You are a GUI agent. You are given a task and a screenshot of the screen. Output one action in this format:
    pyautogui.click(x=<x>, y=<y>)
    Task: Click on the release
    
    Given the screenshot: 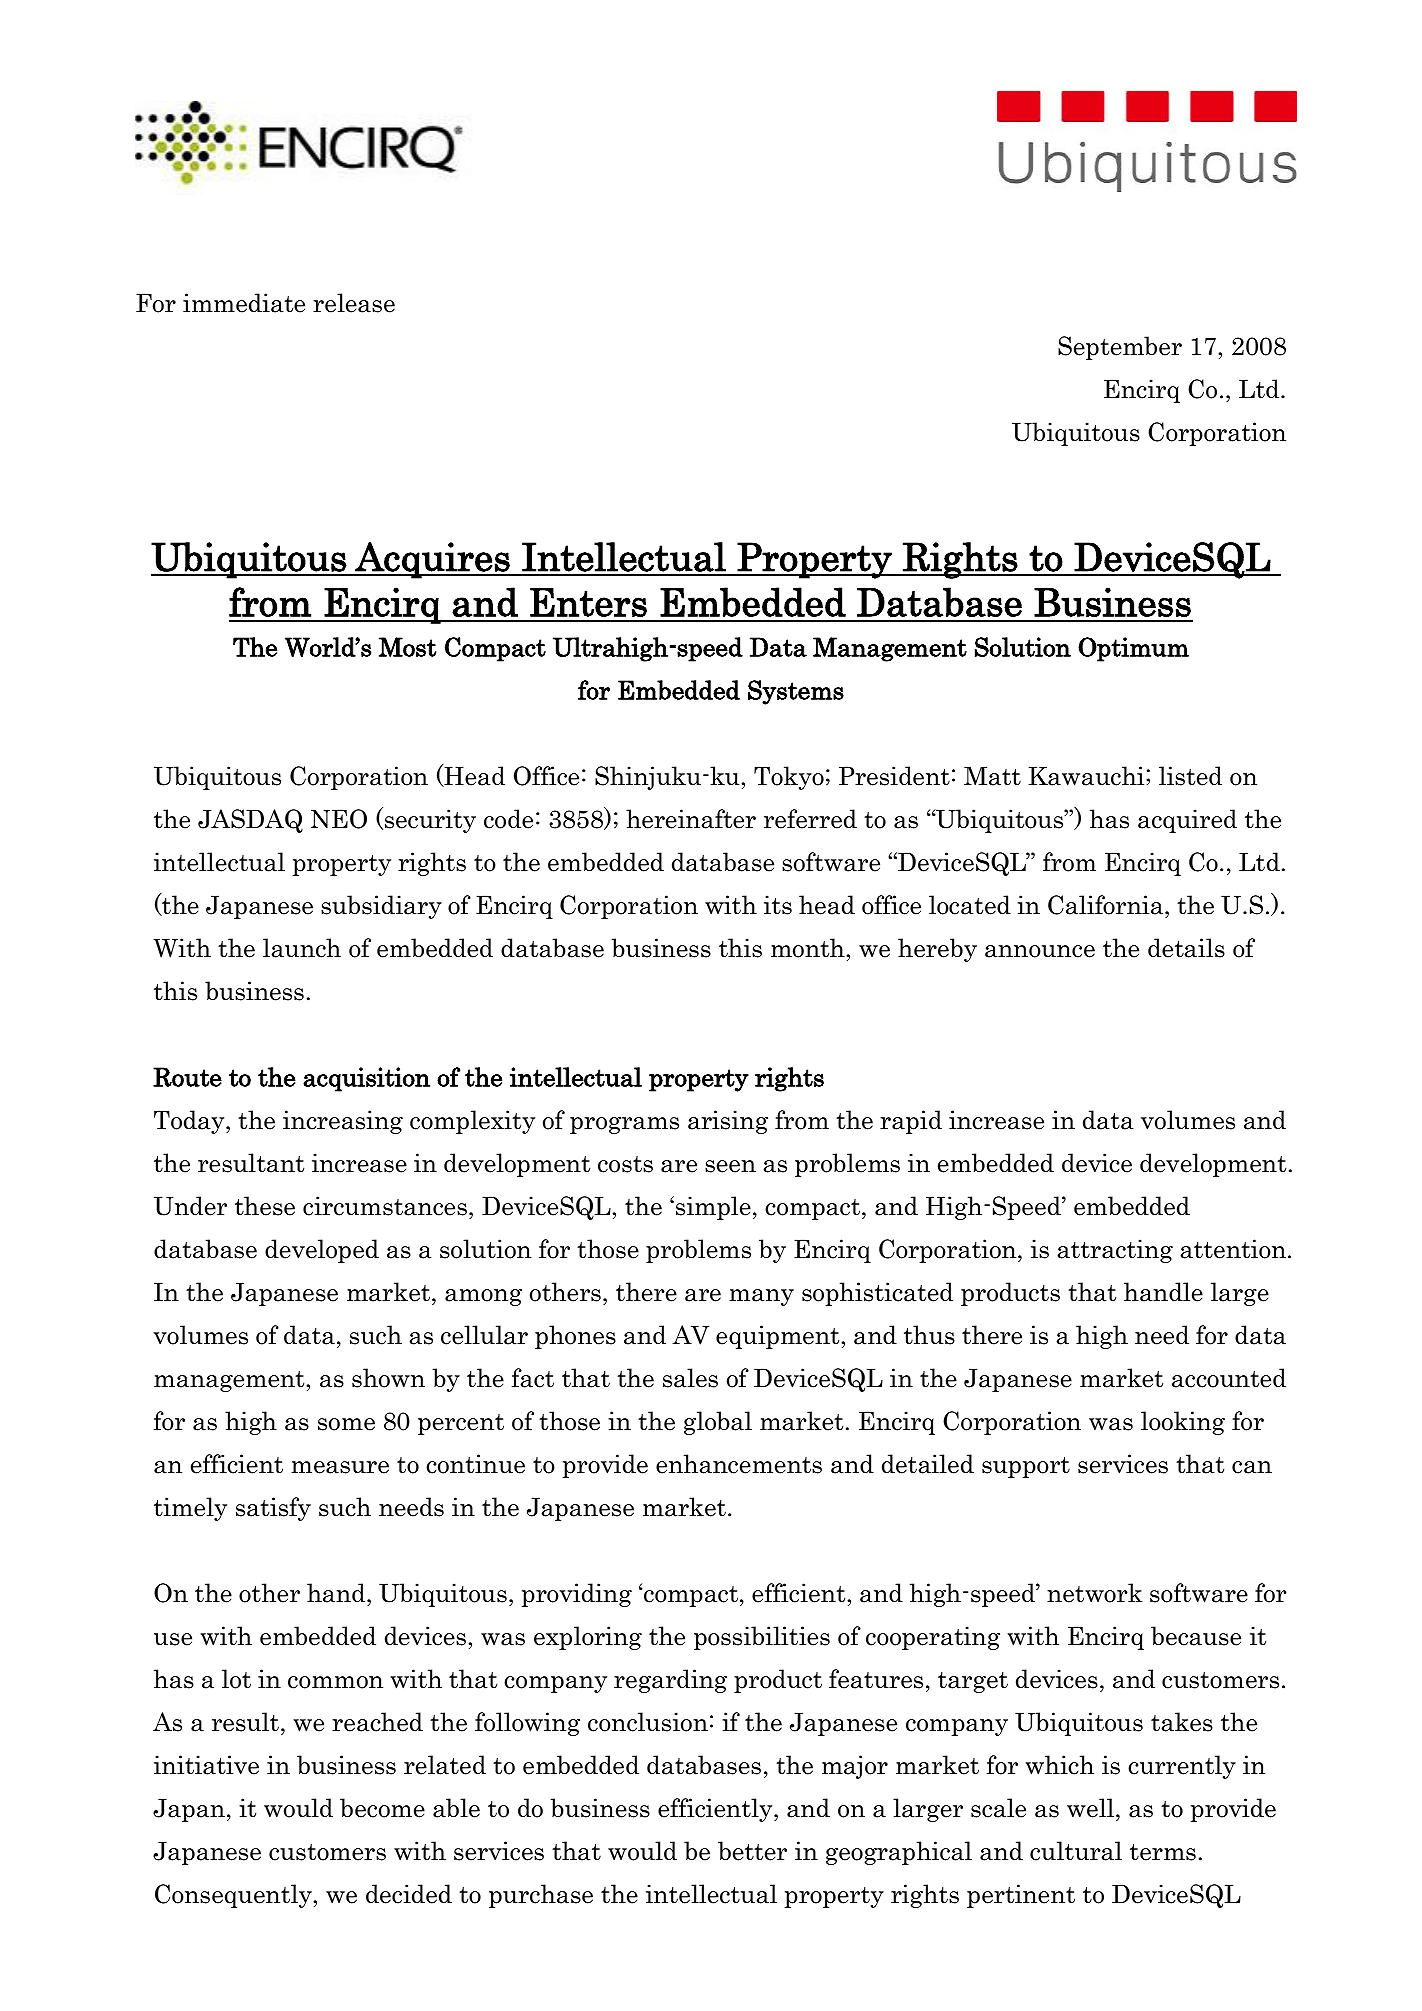 What is the action you would take?
    pyautogui.click(x=354, y=303)
